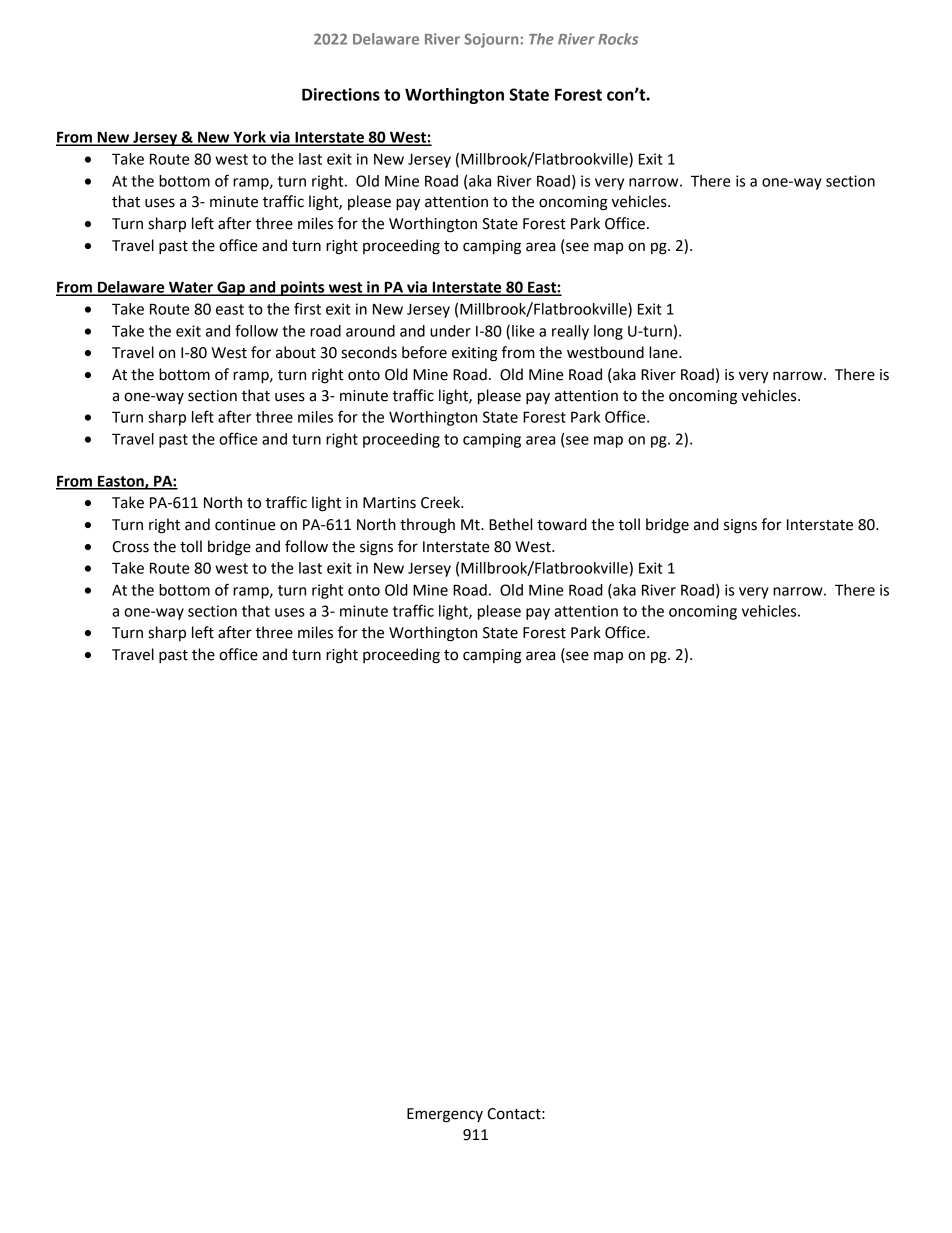  What do you see at coordinates (562, 524) in the page?
I see `toward` at bounding box center [562, 524].
